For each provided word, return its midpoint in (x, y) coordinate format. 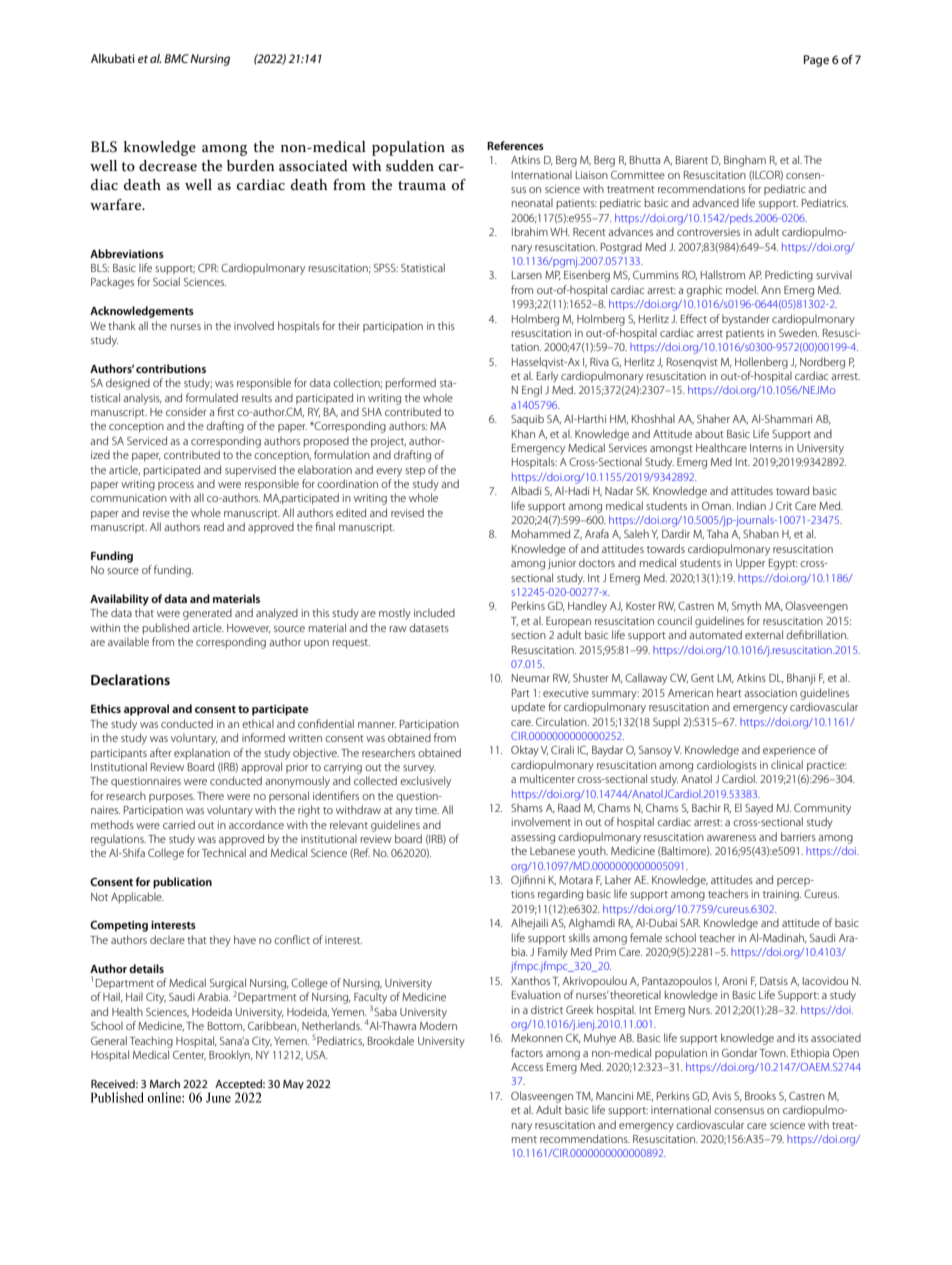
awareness (731, 838)
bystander (746, 320)
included (434, 612)
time (427, 810)
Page (816, 61)
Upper (750, 564)
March (165, 1083)
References (515, 145)
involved (254, 325)
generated (207, 614)
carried (179, 824)
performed (411, 383)
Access (527, 1067)
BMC (176, 58)
